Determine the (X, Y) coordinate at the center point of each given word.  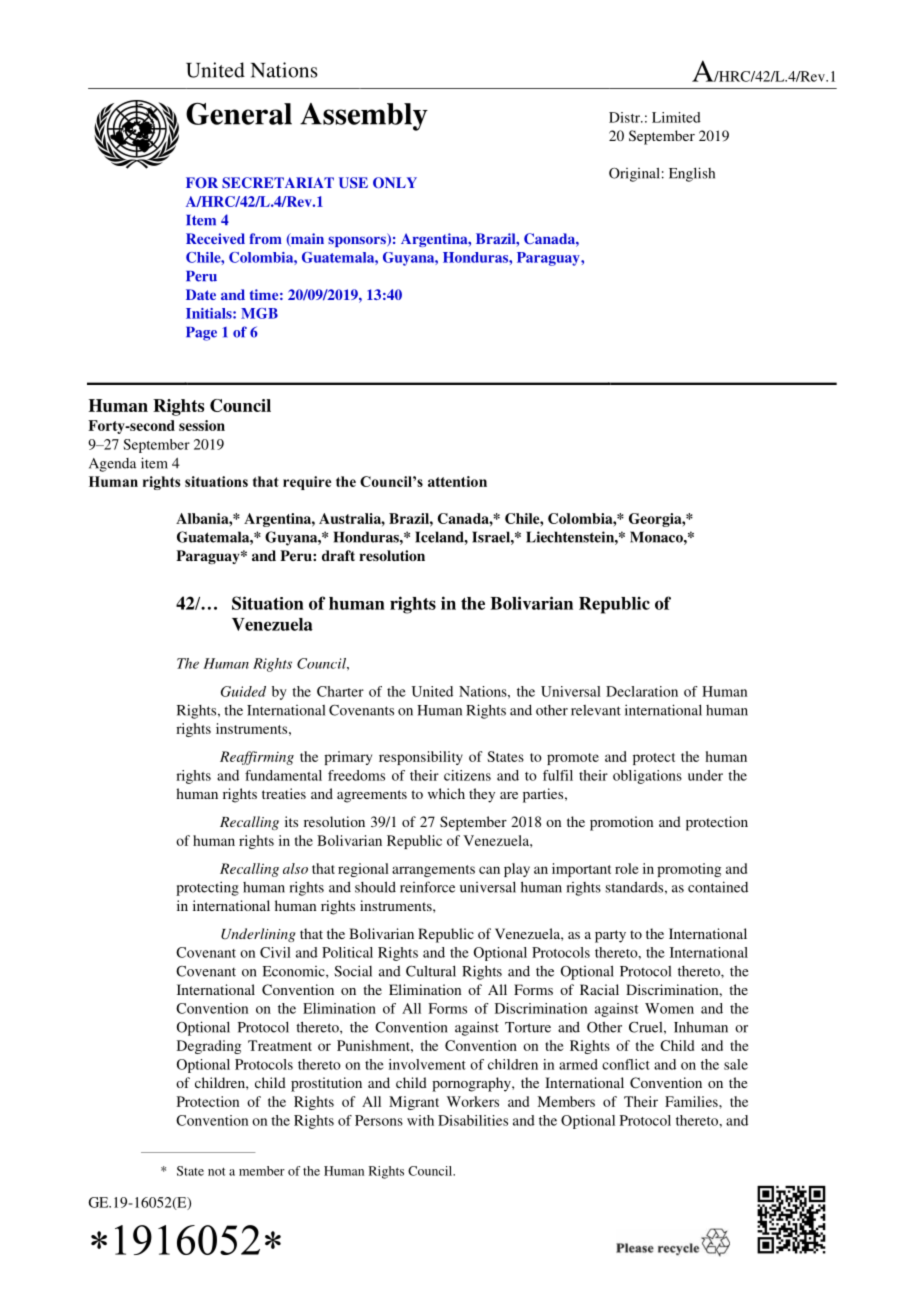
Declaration (642, 691)
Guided (243, 691)
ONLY (395, 182)
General (239, 114)
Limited (676, 117)
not (216, 1172)
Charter (340, 691)
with (420, 1120)
